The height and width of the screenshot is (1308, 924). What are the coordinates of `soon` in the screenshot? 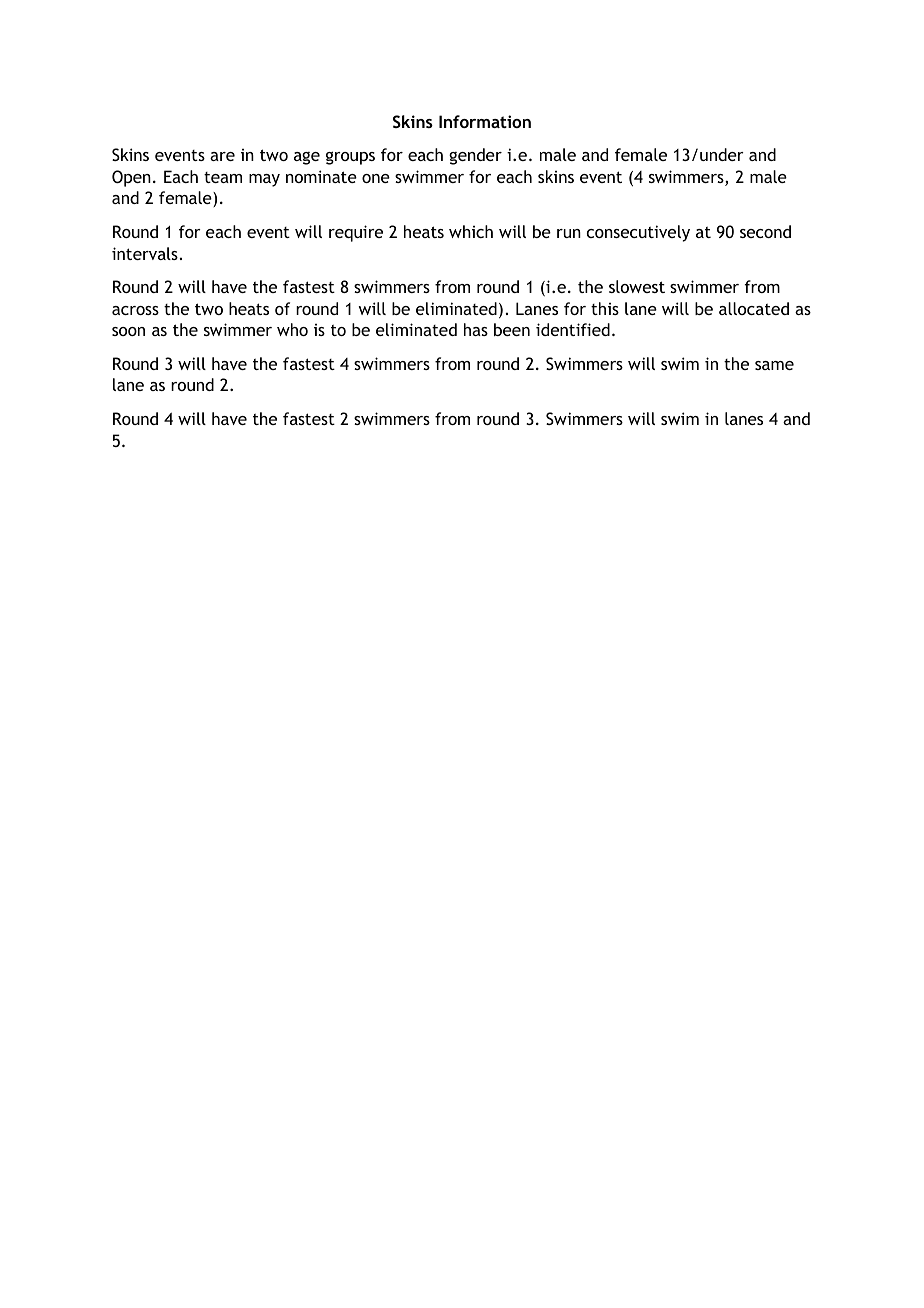 It's located at (128, 331).
